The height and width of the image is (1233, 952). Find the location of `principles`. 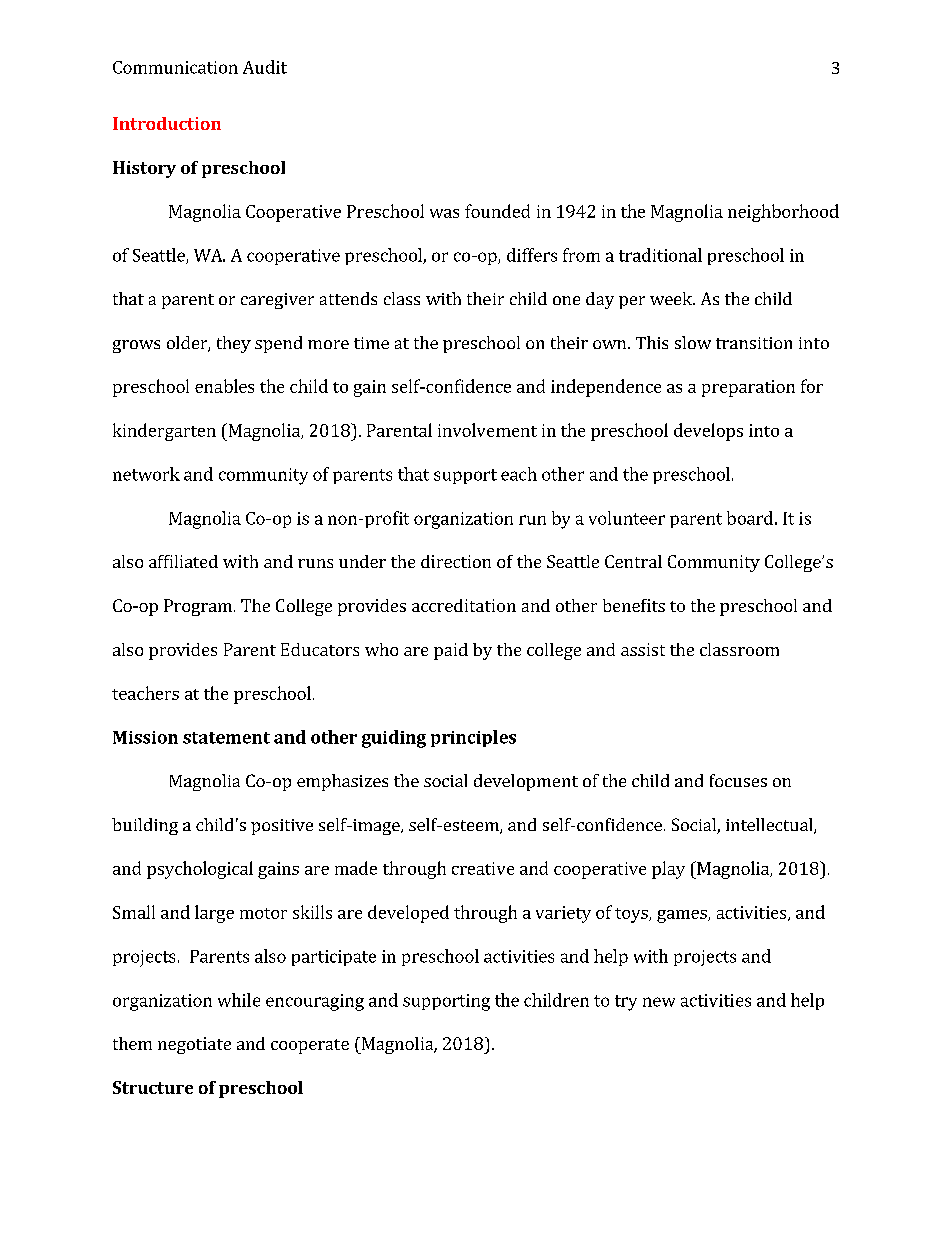

principles is located at coordinates (473, 738).
